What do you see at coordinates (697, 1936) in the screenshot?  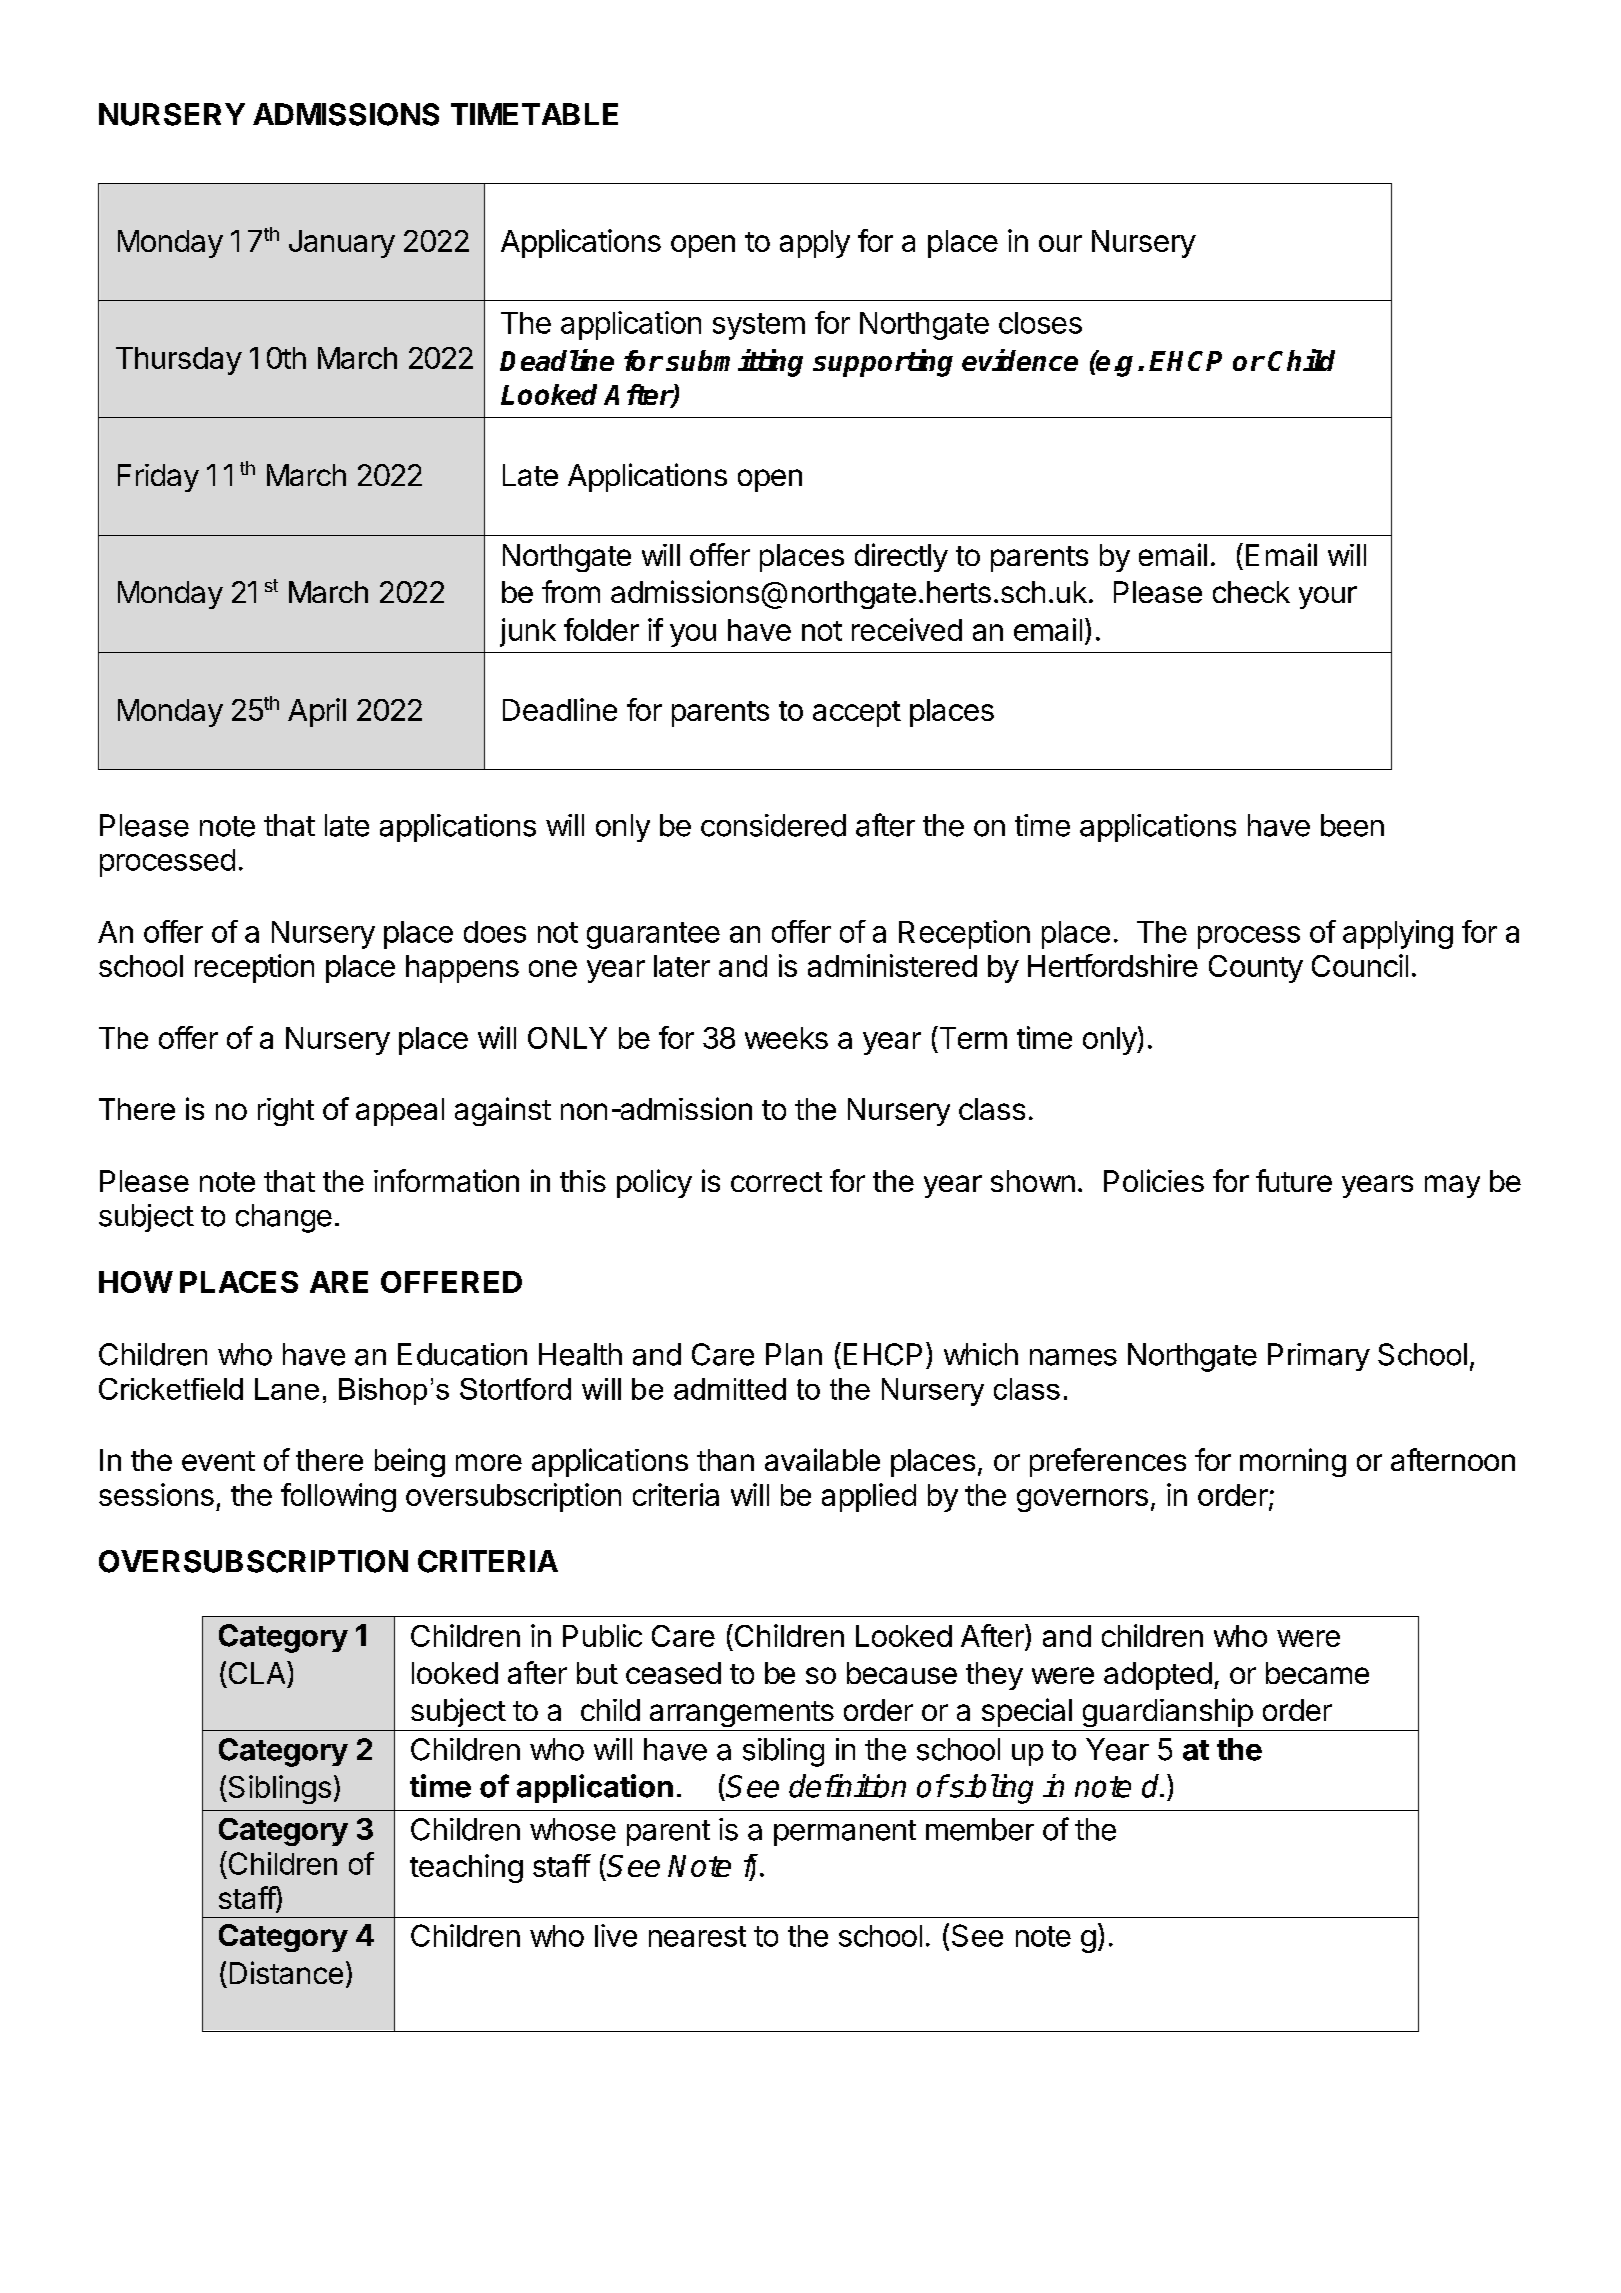 I see `nearest` at bounding box center [697, 1936].
